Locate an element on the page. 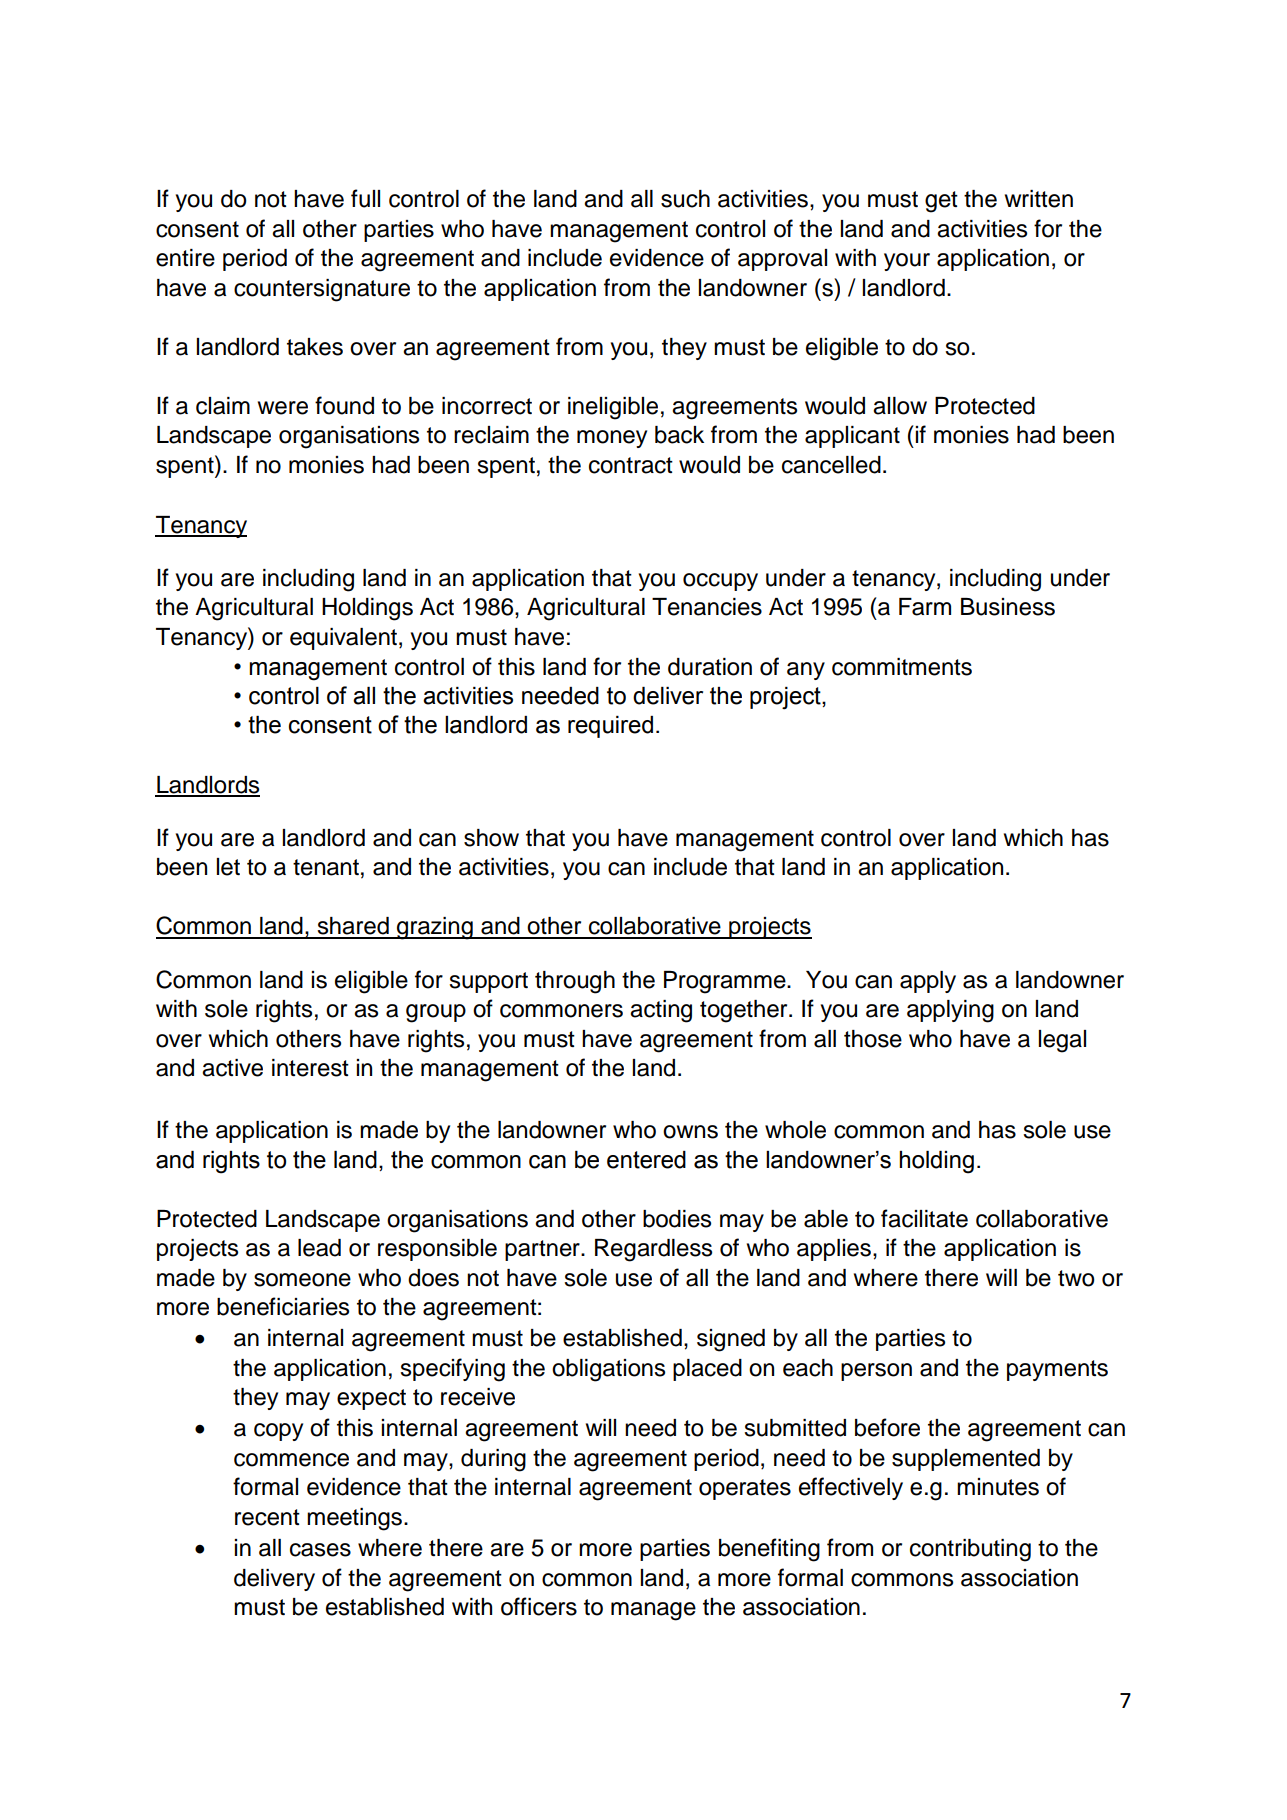  cases is located at coordinates (320, 1550).
